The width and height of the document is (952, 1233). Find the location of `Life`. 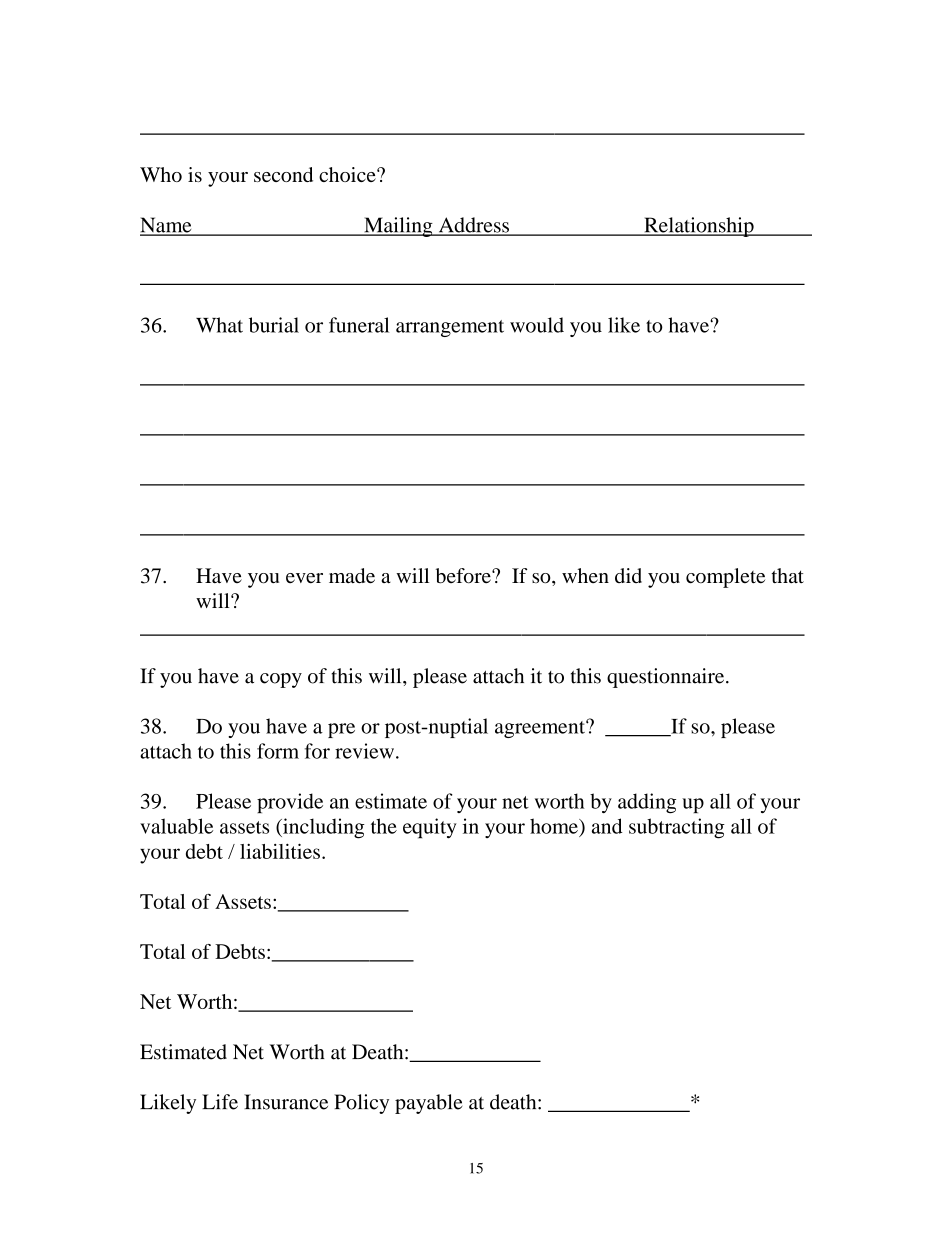

Life is located at coordinates (220, 1102).
